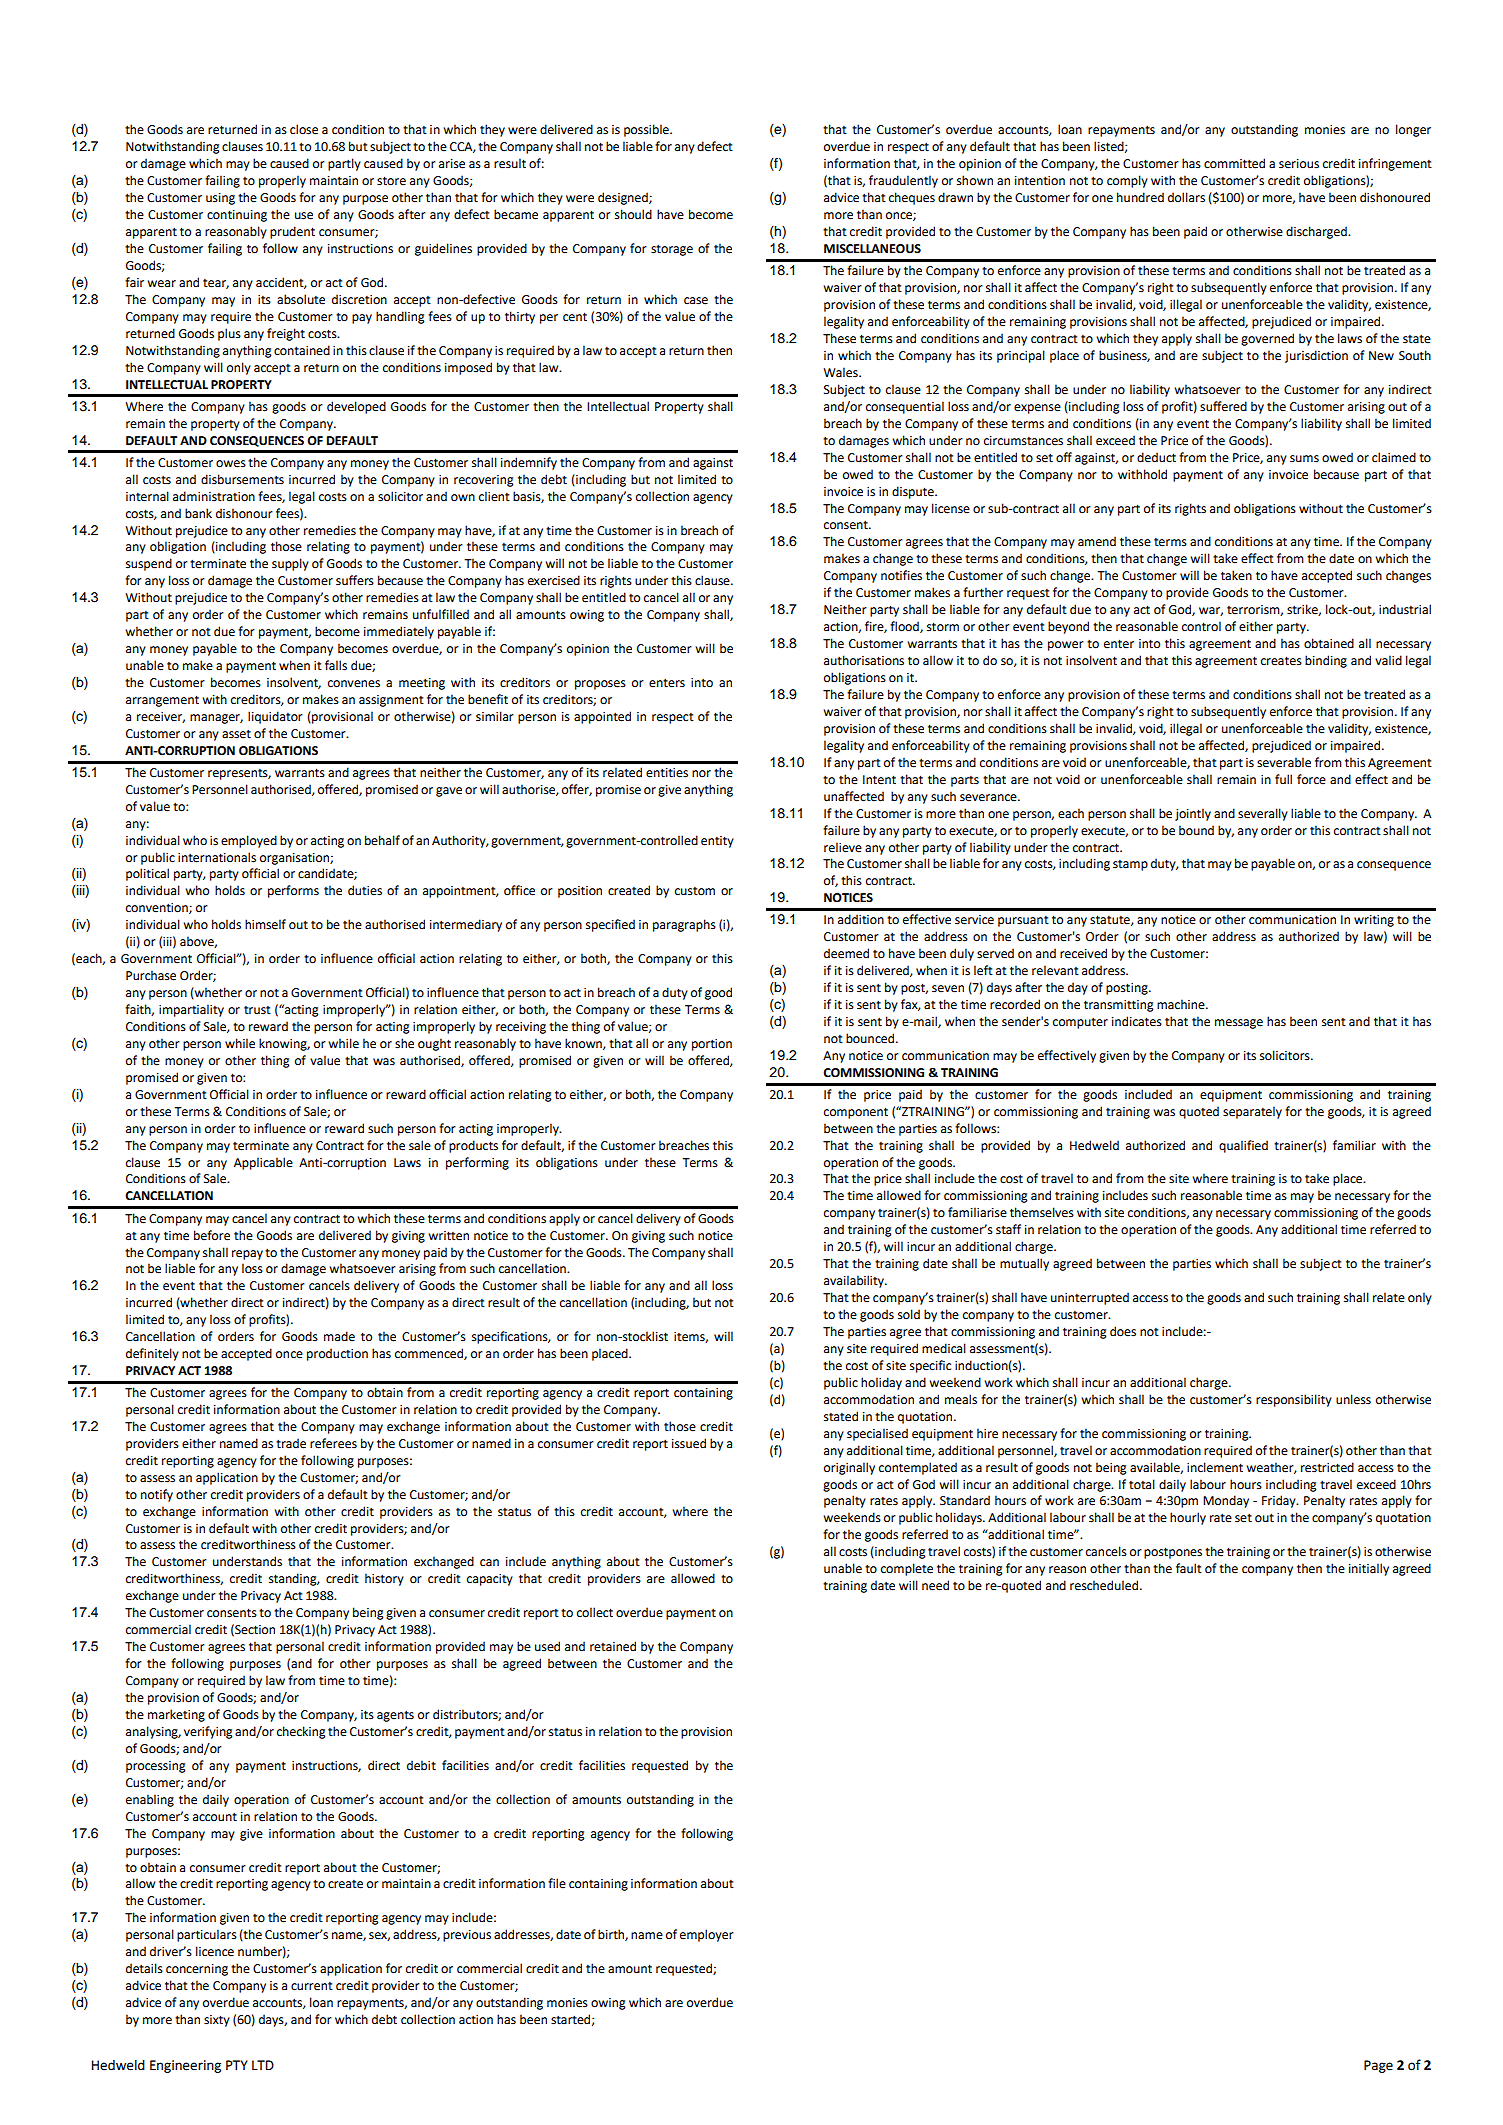 The height and width of the screenshot is (2125, 1503). Describe the element at coordinates (1234, 163) in the screenshot. I see `committed` at that location.
